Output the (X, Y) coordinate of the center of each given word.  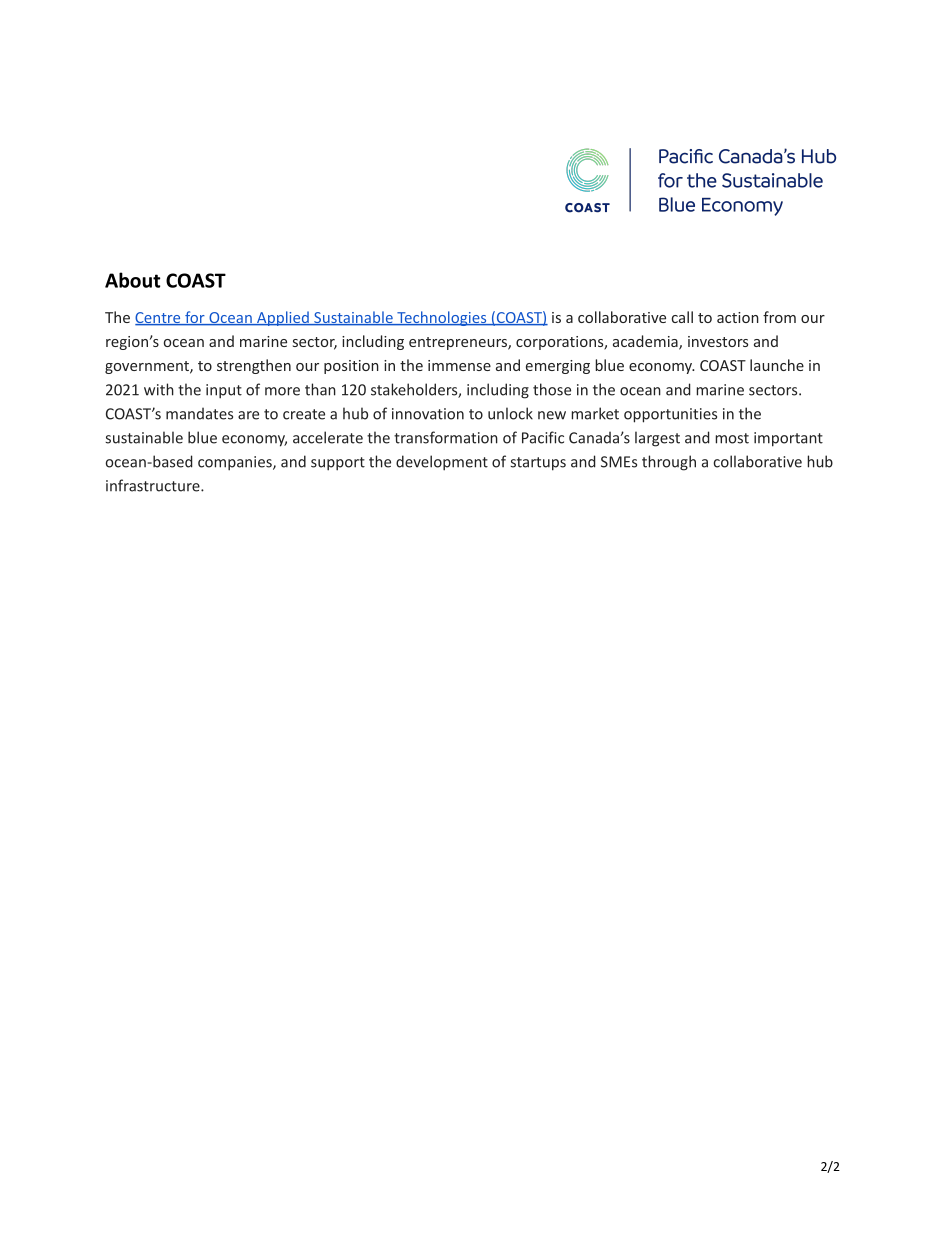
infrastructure (154, 485)
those (552, 389)
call (682, 317)
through (669, 463)
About (132, 280)
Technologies (442, 318)
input (224, 391)
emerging (558, 367)
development (442, 463)
